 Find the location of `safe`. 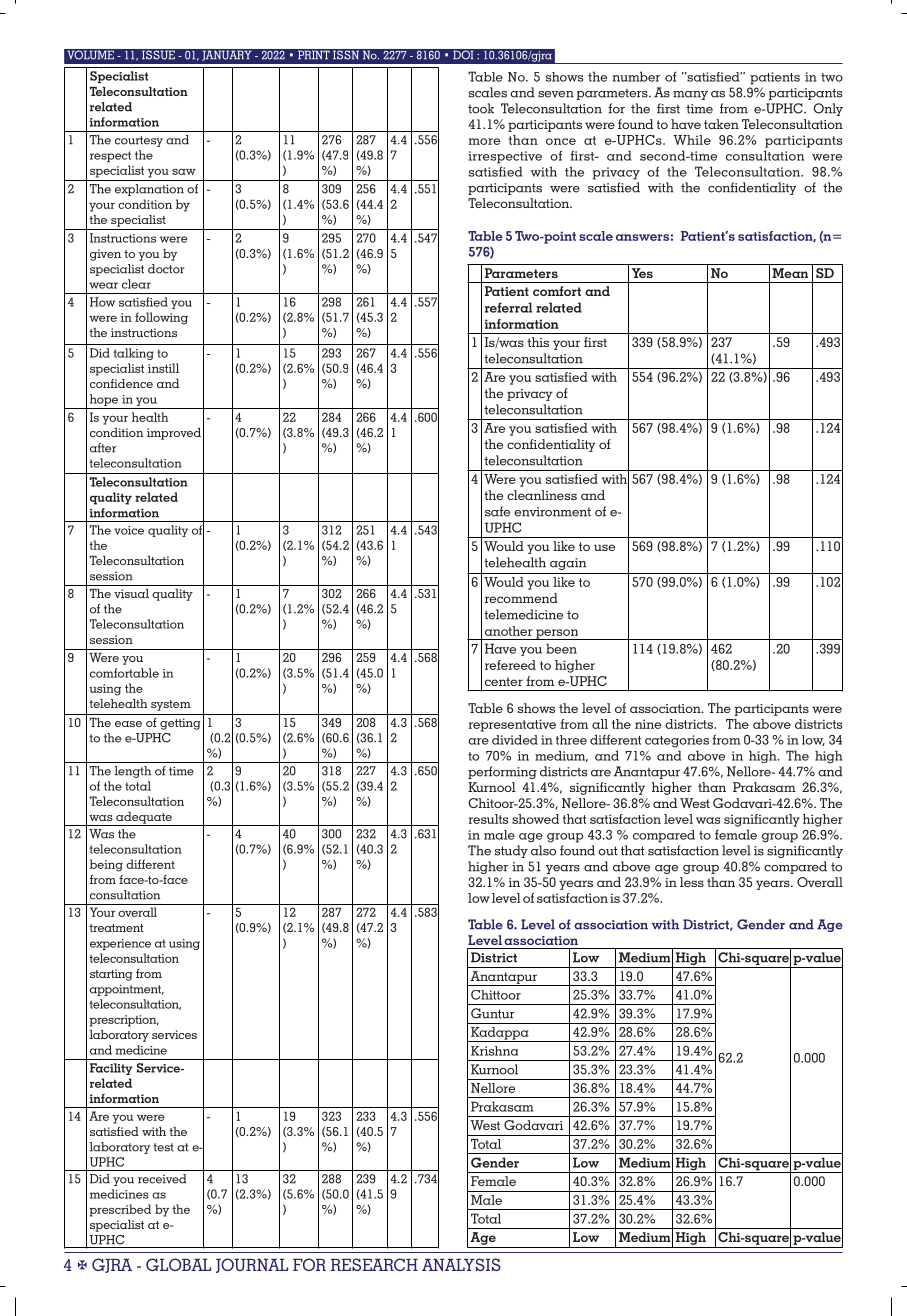

safe is located at coordinates (497, 511).
